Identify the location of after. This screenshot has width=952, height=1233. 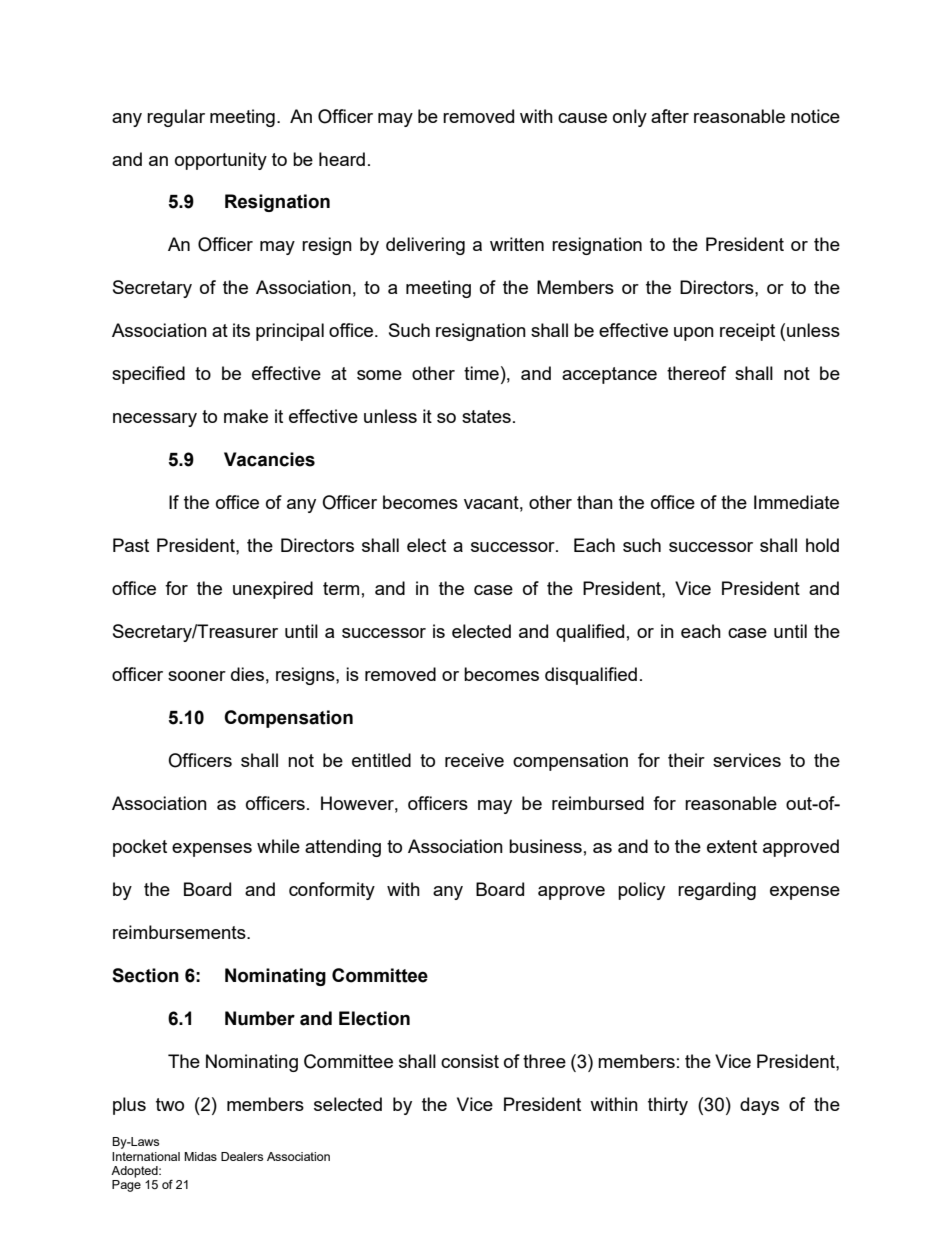
(670, 116).
